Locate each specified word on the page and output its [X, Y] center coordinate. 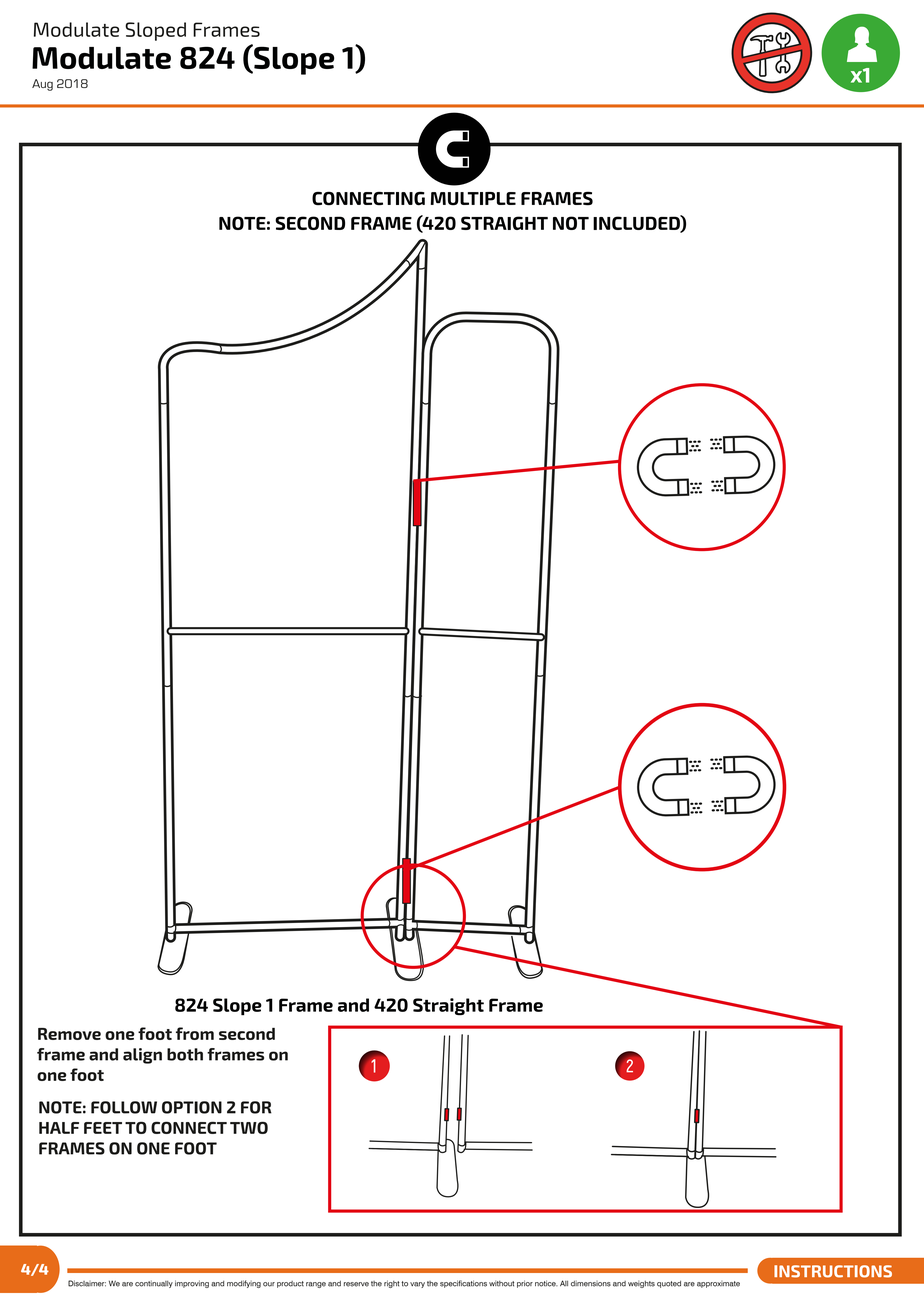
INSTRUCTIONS [833, 1271]
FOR [256, 1107]
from [195, 1033]
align [142, 1056]
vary [417, 1285]
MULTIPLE [473, 199]
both [185, 1054]
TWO [249, 1127]
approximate [718, 1284]
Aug [42, 85]
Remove [69, 1034]
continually [154, 1284]
